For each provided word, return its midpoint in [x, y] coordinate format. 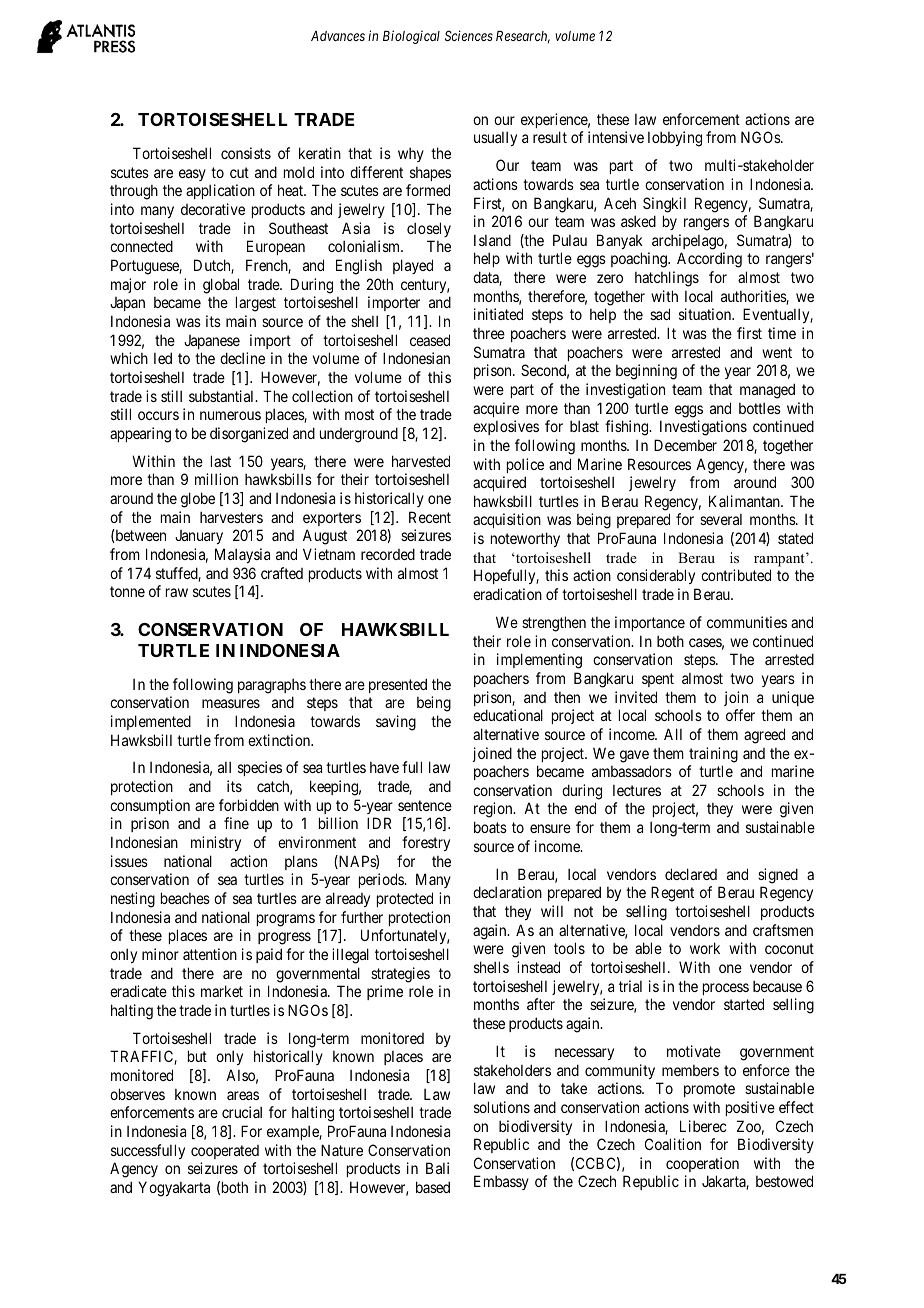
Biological [411, 37]
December [685, 445]
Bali [437, 1168]
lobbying [675, 139]
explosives [506, 427]
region [494, 810]
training [713, 755]
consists [246, 153]
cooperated [225, 1152]
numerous [230, 415]
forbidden [249, 805]
